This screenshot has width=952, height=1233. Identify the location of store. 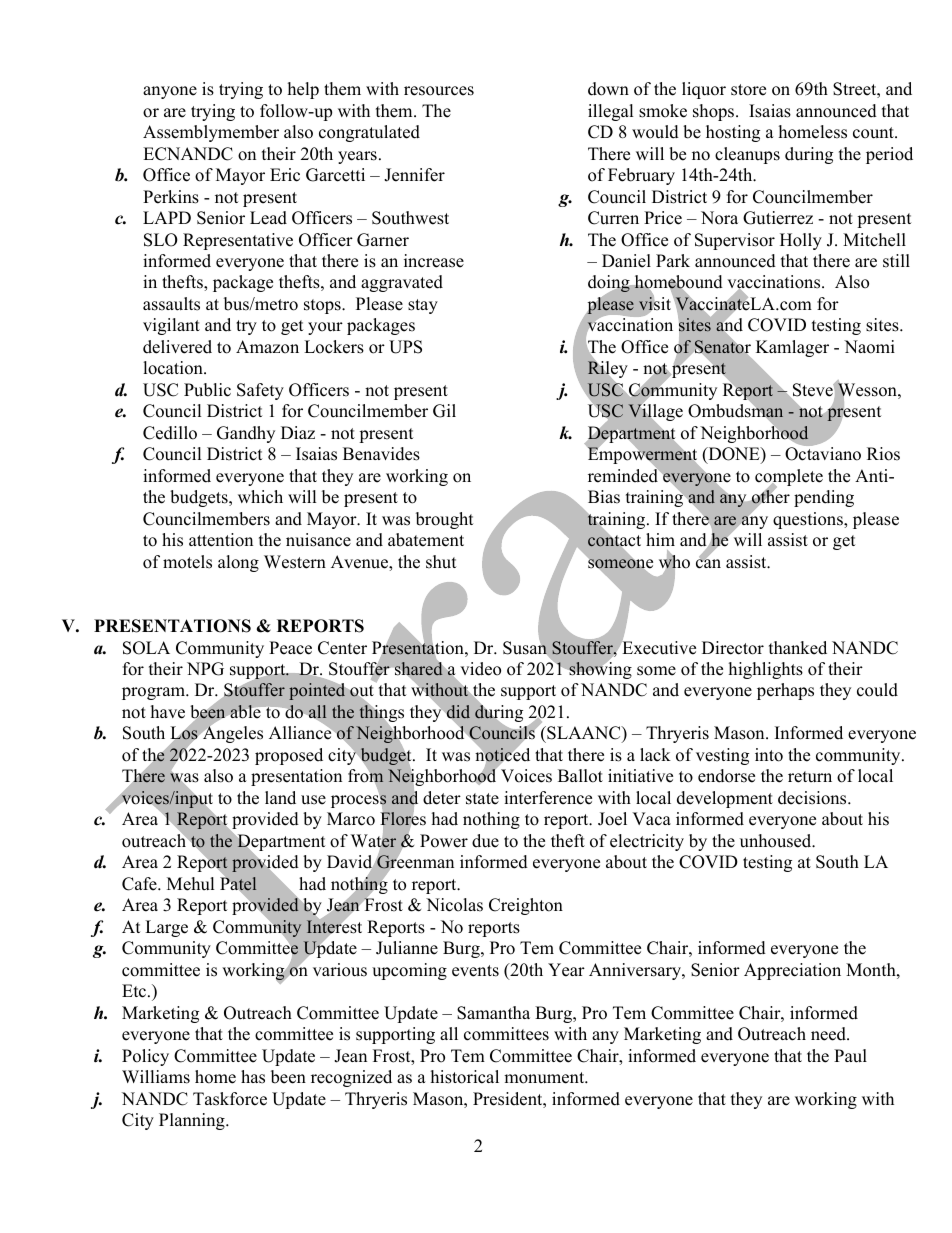
(748, 90).
